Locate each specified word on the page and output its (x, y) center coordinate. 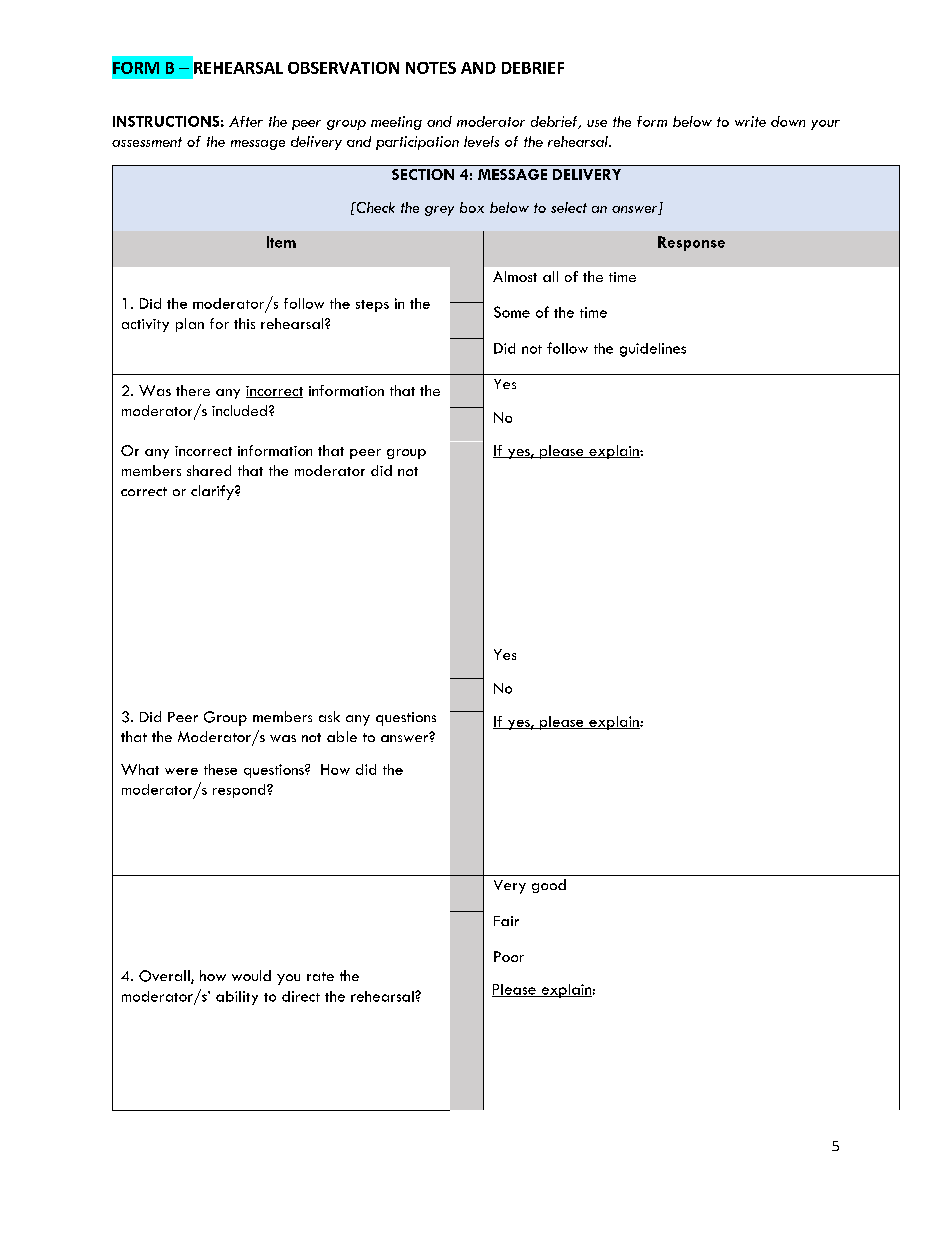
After (246, 121)
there (193, 390)
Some (512, 312)
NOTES (431, 68)
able (342, 736)
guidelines (653, 350)
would (251, 975)
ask (329, 716)
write (750, 121)
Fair (506, 921)
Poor (509, 956)
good (549, 886)
